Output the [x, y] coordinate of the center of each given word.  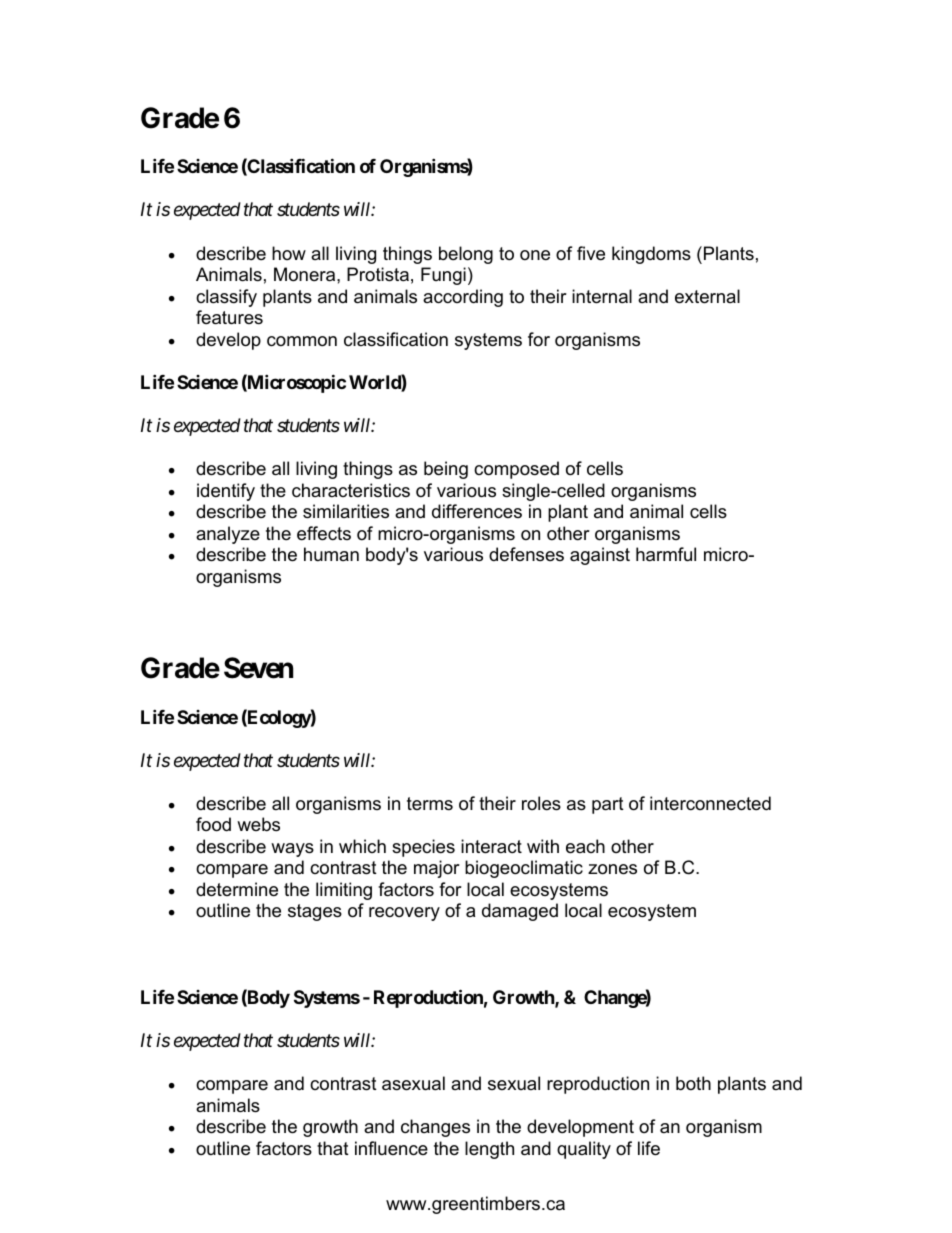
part [608, 805]
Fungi [443, 276]
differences [477, 511]
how [289, 253]
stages [315, 912]
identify [226, 492]
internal [602, 296]
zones [612, 869]
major [437, 869]
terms [430, 803]
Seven [258, 668]
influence [391, 1148]
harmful [666, 554]
